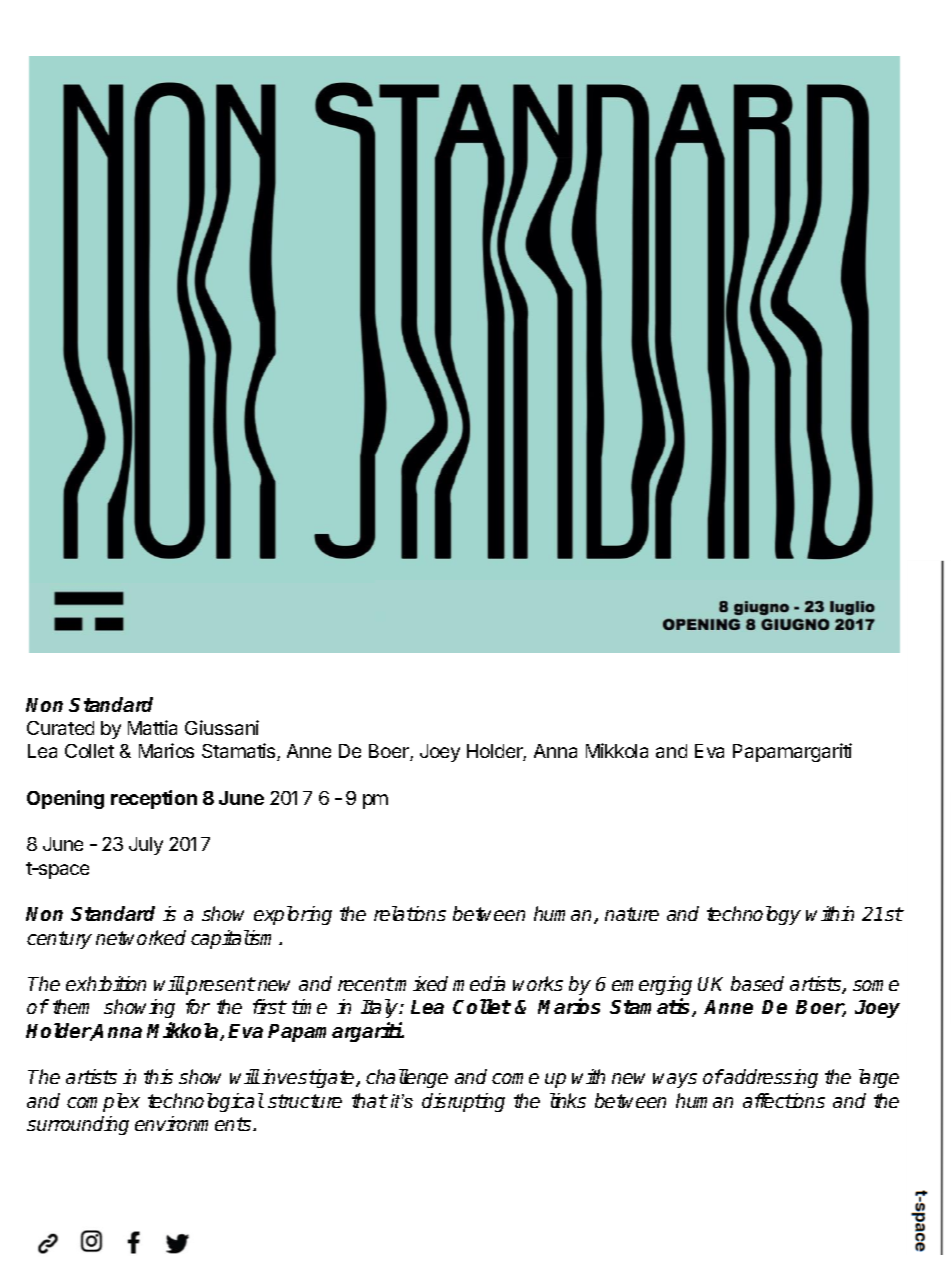 This screenshot has width=952, height=1270. Describe the element at coordinates (154, 799) in the screenshot. I see `reception` at that location.
